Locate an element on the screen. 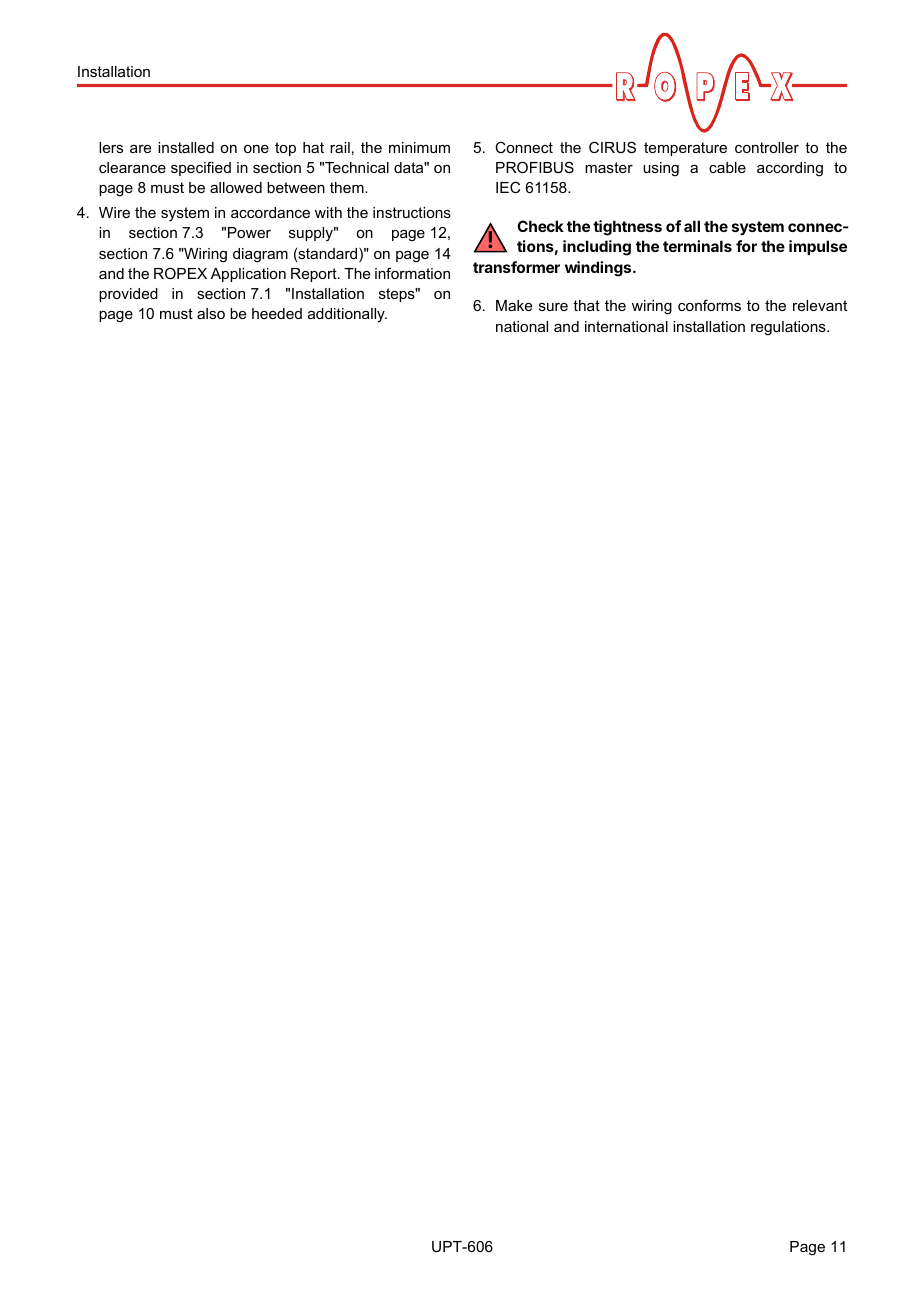 The width and height of the screenshot is (924, 1308). Check is located at coordinates (540, 226).
